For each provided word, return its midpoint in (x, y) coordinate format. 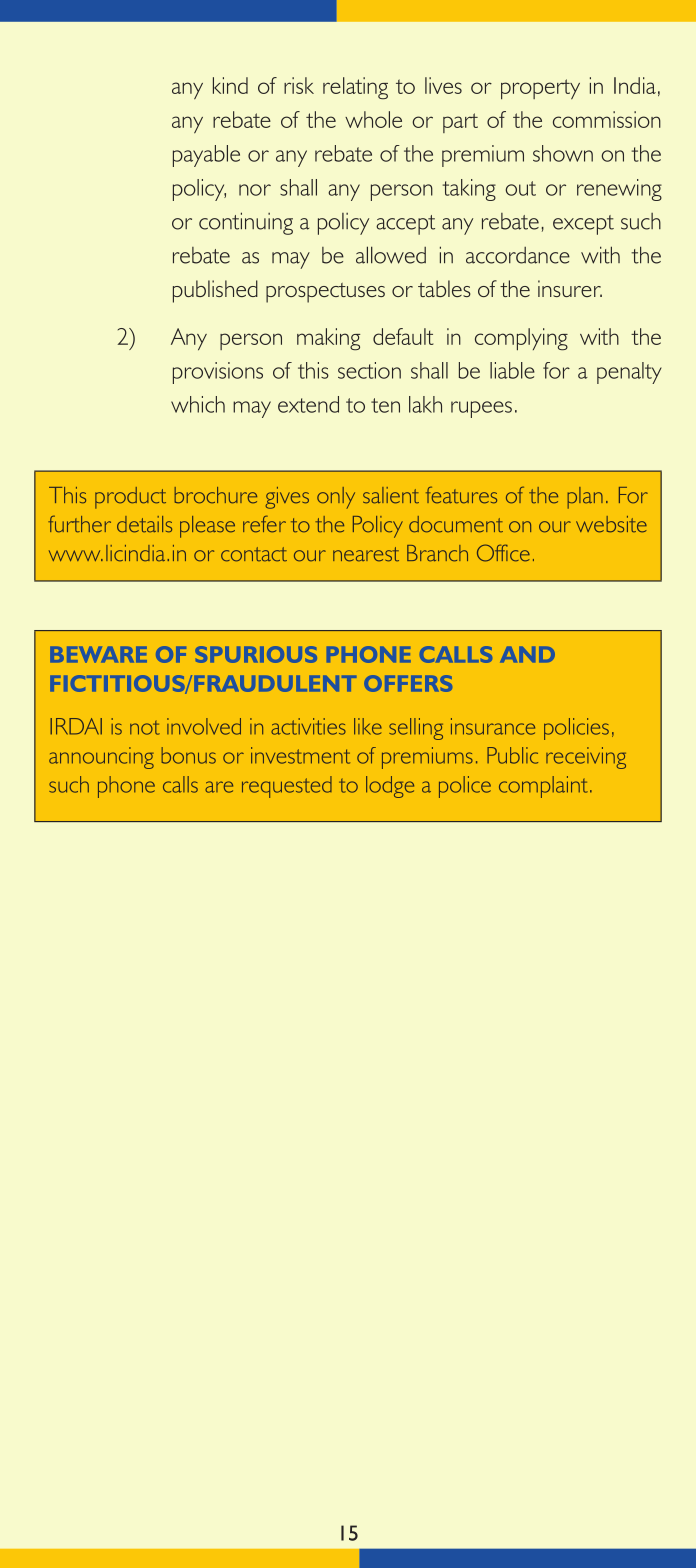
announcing (101, 758)
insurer (570, 288)
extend (308, 404)
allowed (391, 255)
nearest (366, 554)
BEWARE (98, 654)
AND (527, 654)
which (198, 404)
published (215, 291)
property (540, 89)
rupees (481, 409)
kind (230, 85)
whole (373, 119)
